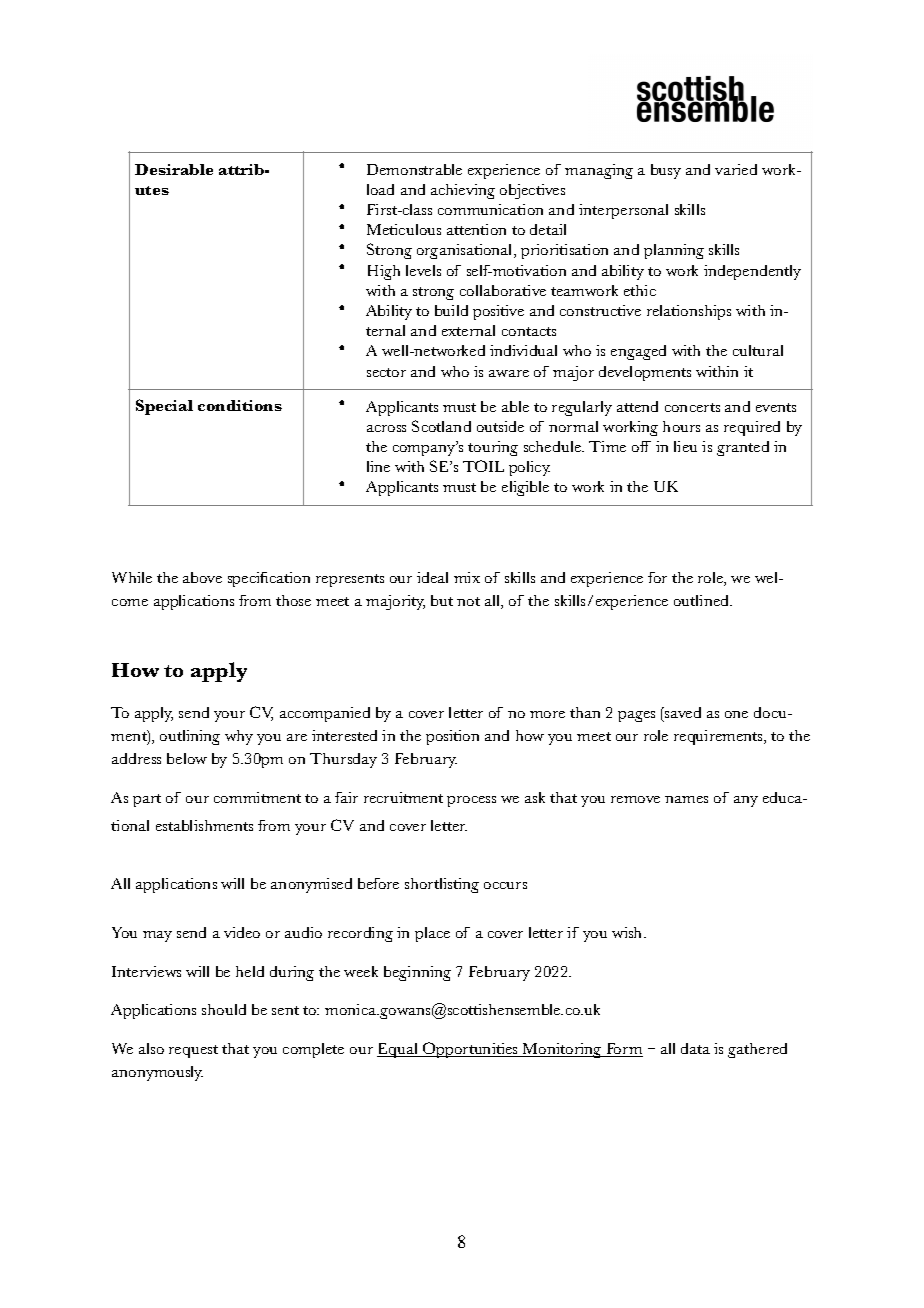 This page has width=924, height=1308. What do you see at coordinates (483, 466) in the page?
I see `TOIL` at bounding box center [483, 466].
